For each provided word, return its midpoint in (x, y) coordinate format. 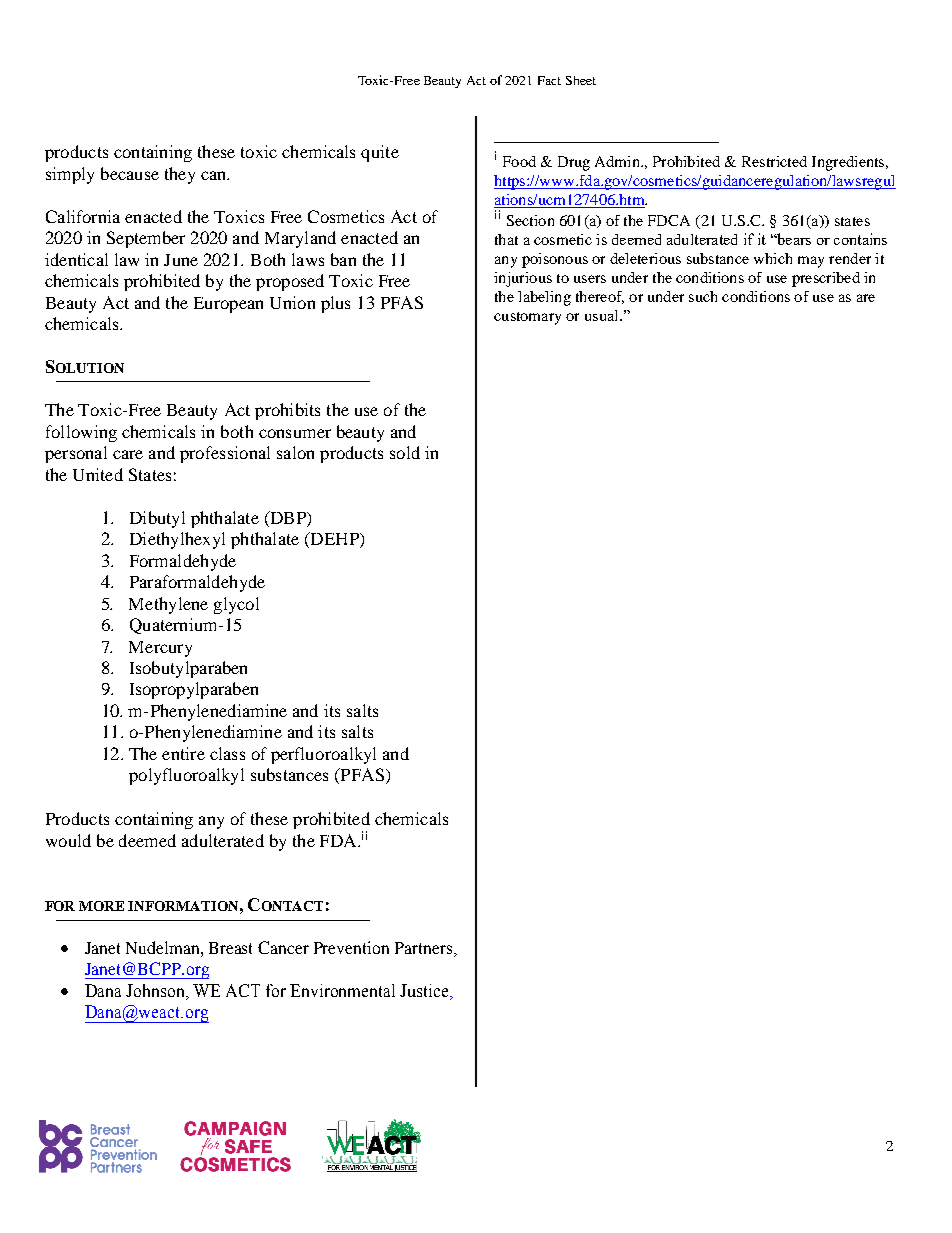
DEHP (334, 540)
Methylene (168, 605)
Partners (425, 948)
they (180, 175)
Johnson (157, 992)
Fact (549, 80)
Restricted (774, 161)
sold (405, 452)
